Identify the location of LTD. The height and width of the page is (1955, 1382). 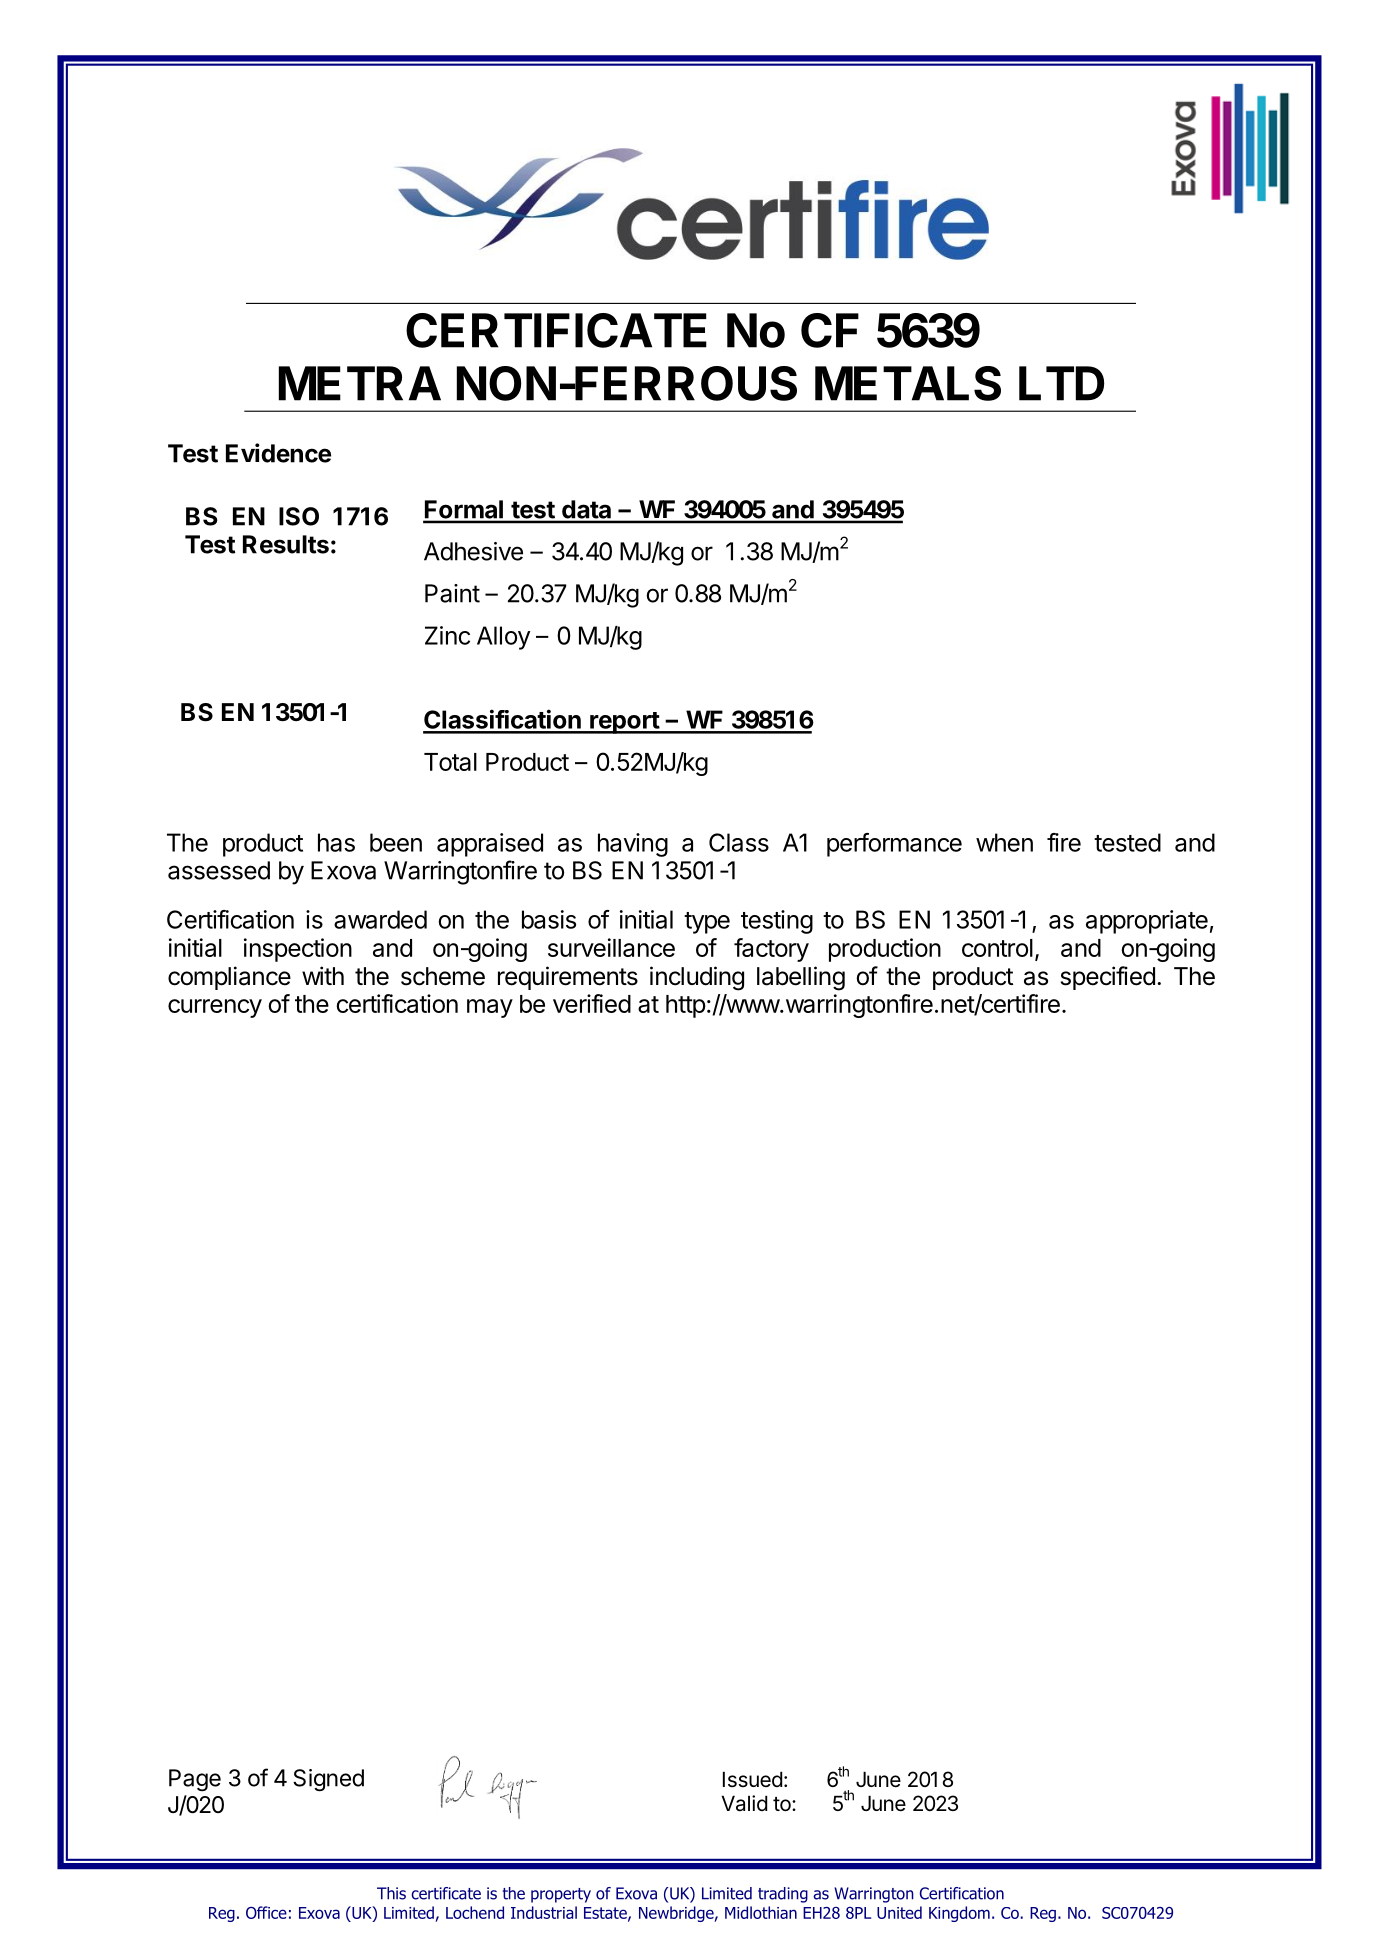
(1061, 383).
